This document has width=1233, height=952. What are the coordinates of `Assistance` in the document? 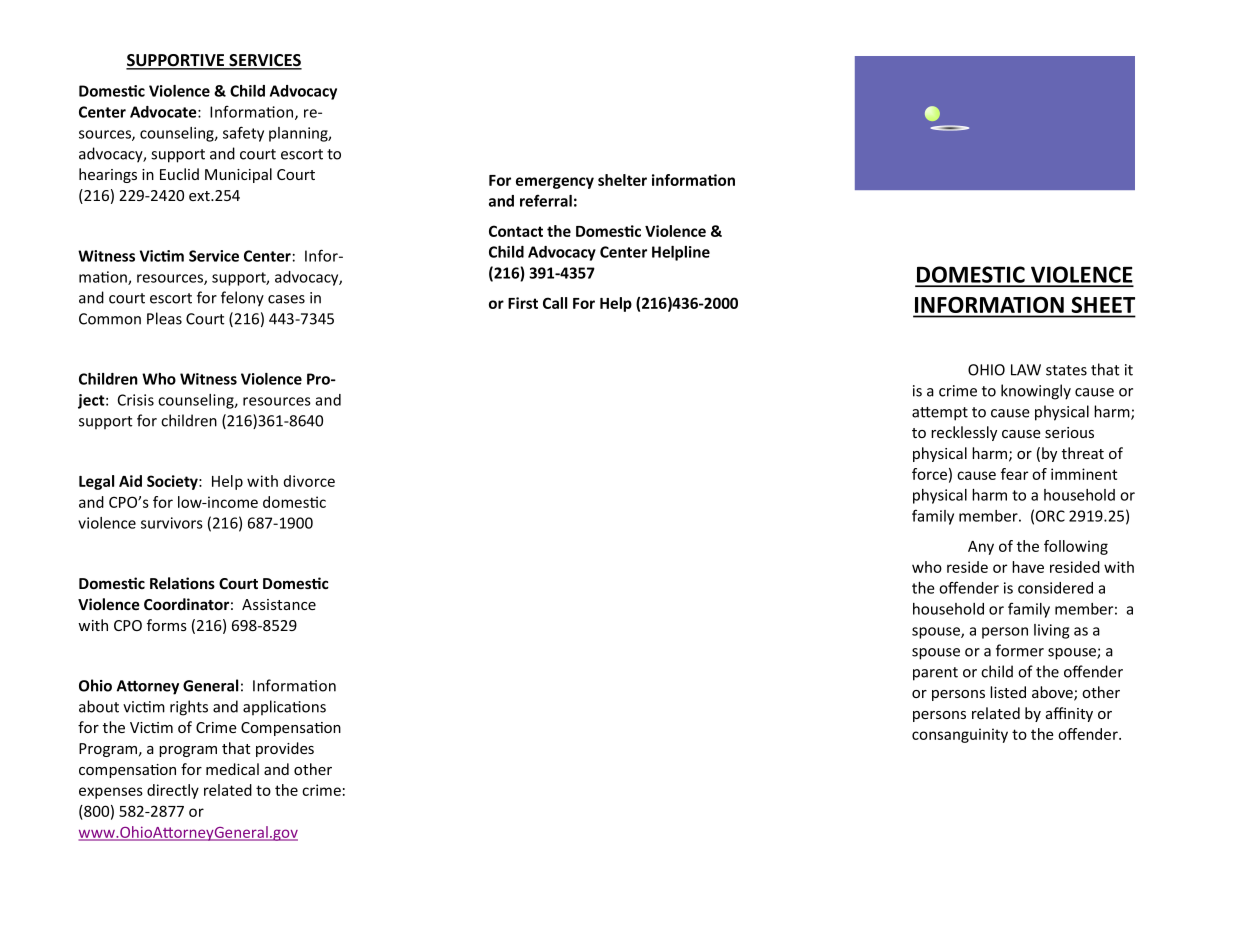 It's located at (279, 604).
